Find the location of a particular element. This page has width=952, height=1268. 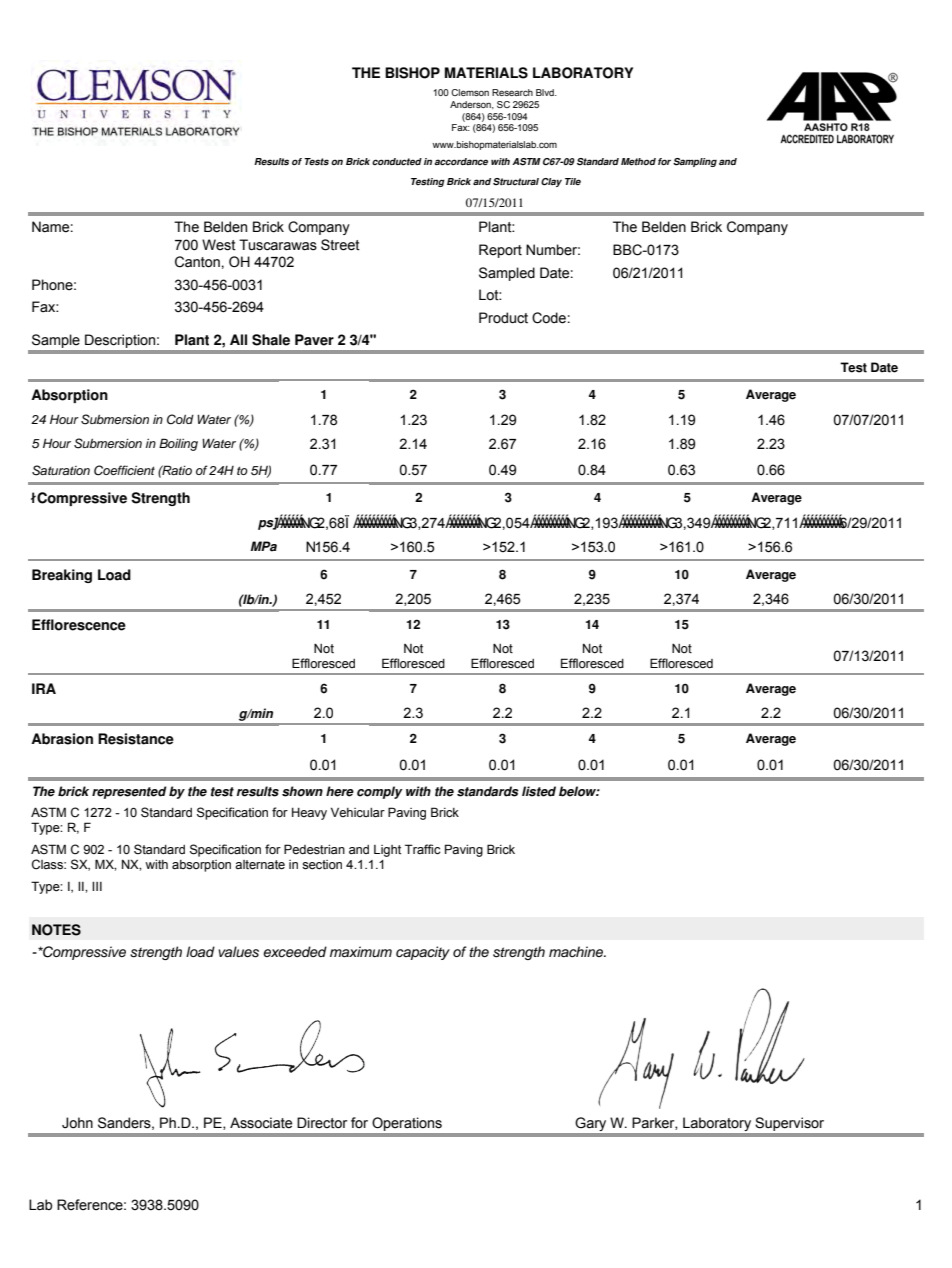

Director is located at coordinates (322, 1123).
